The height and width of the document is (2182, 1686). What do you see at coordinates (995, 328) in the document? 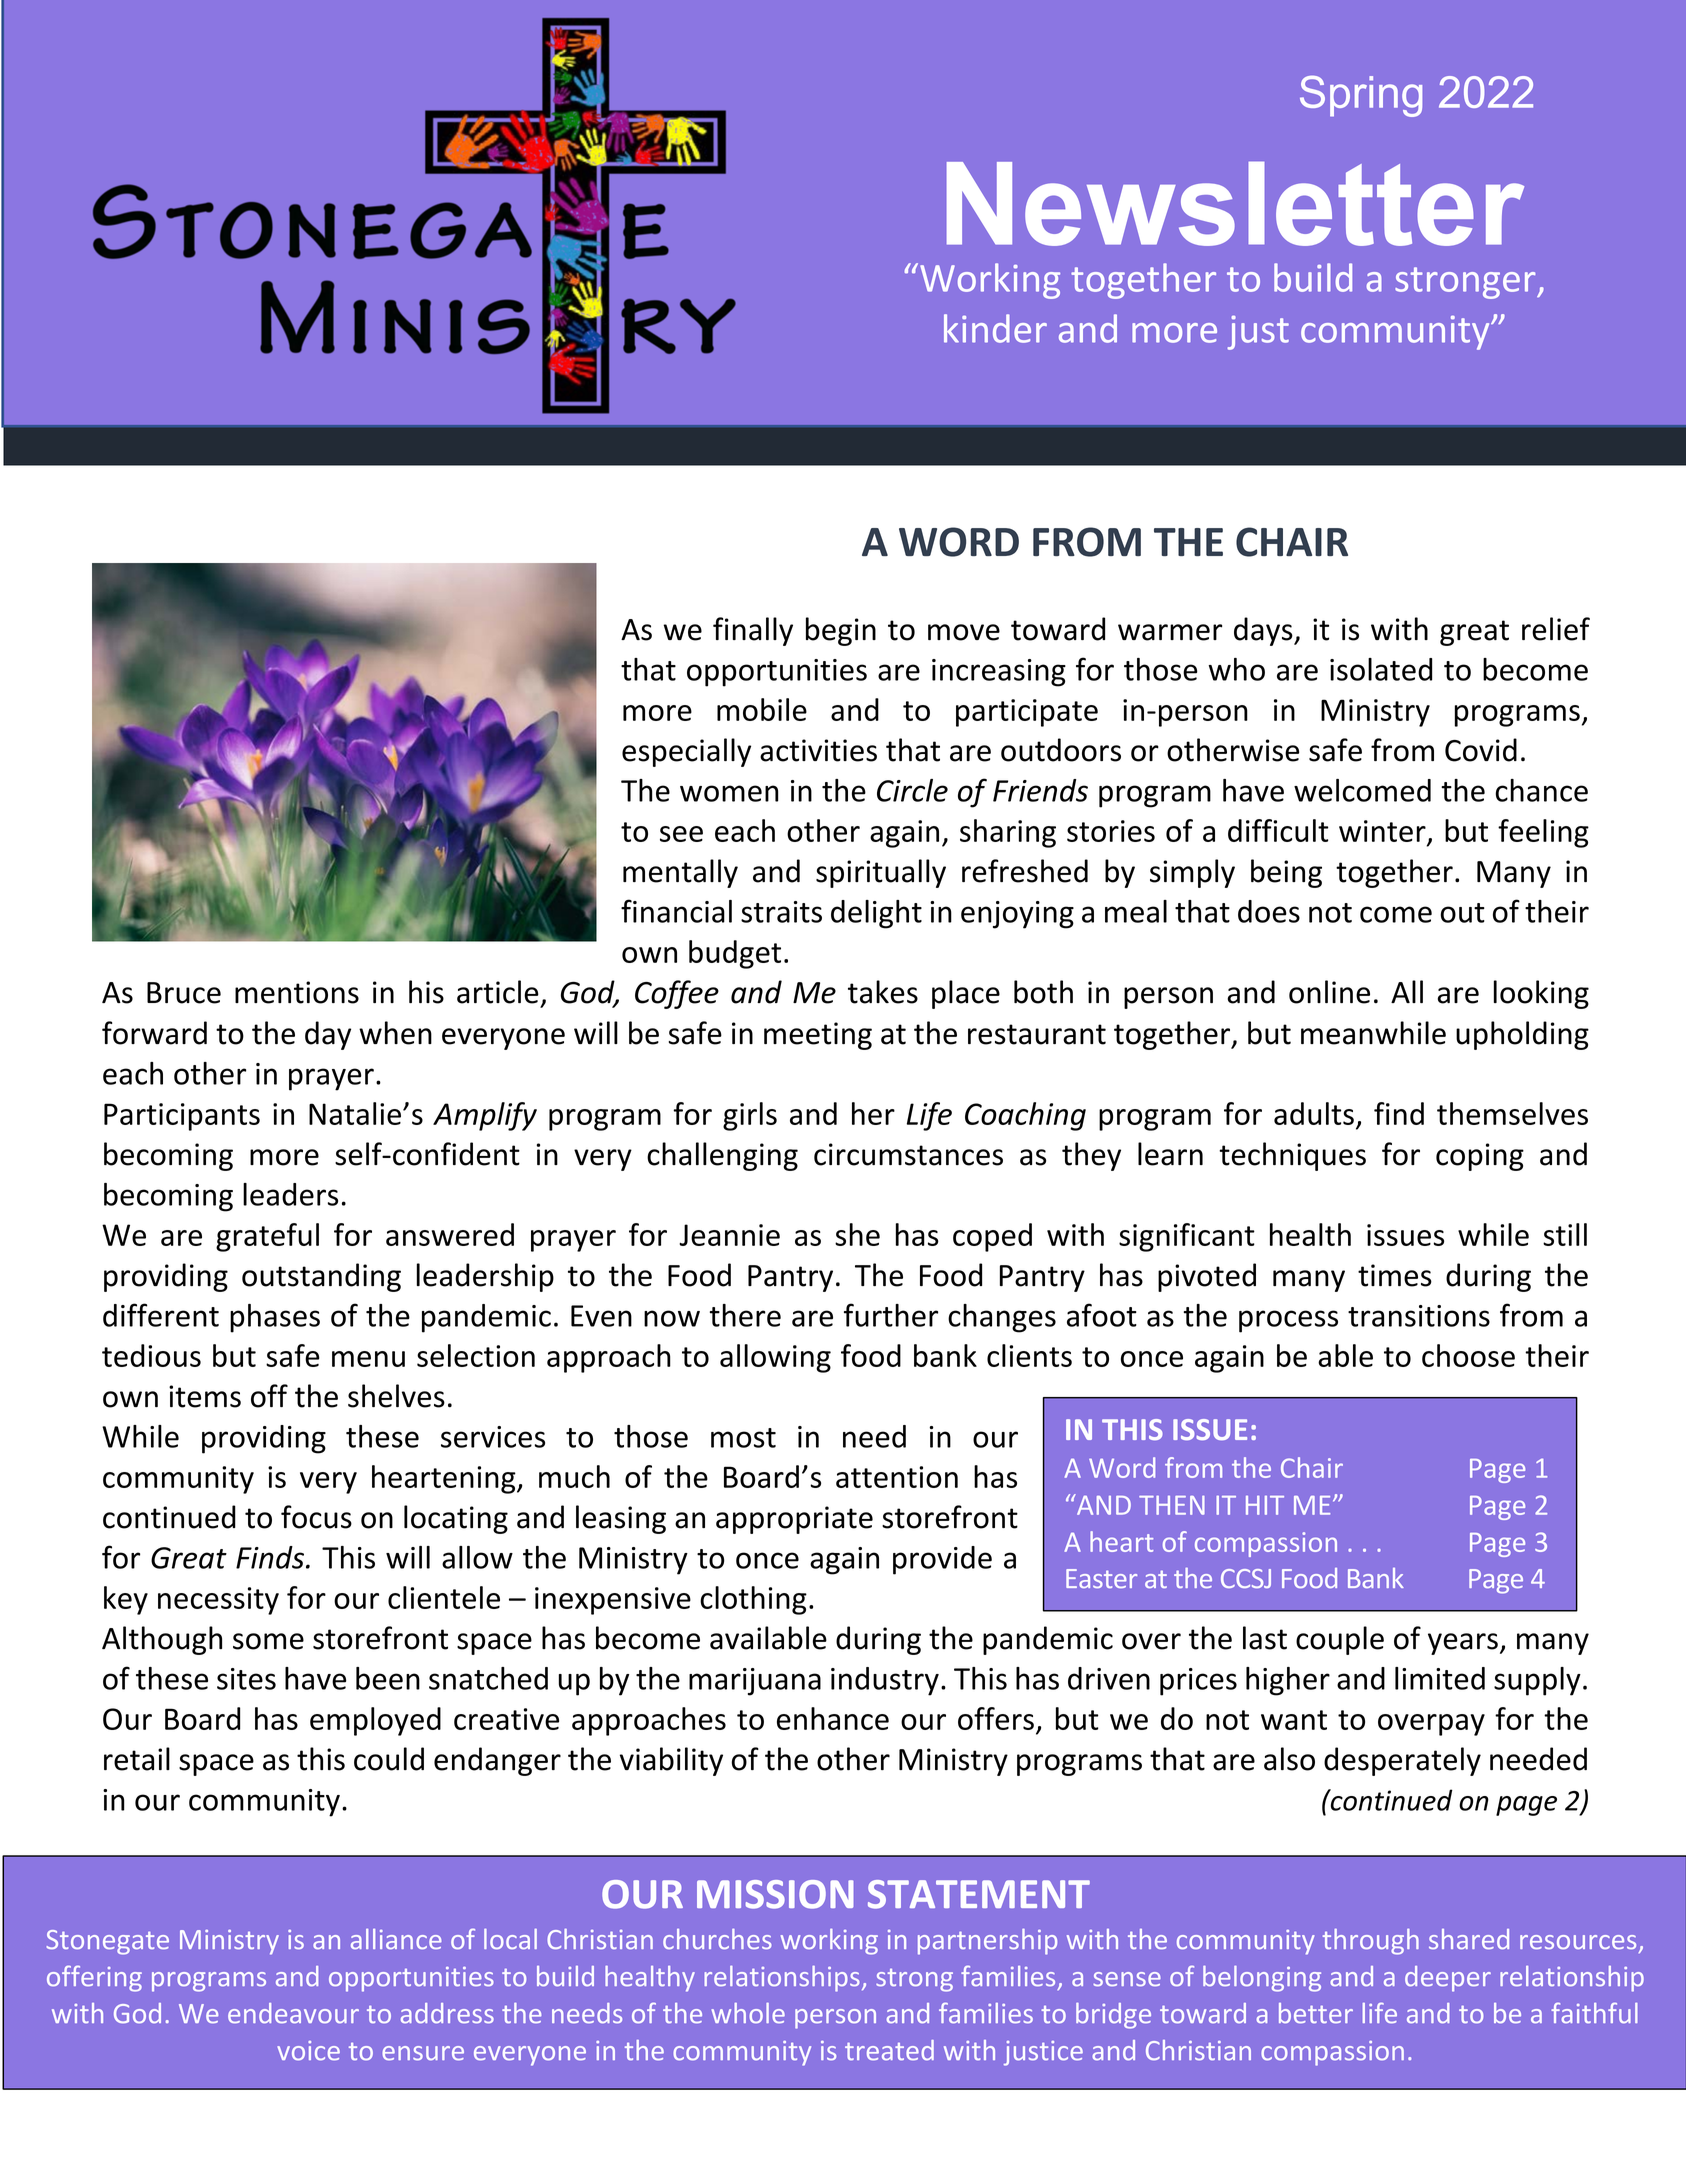
I see `kinder` at bounding box center [995, 328].
